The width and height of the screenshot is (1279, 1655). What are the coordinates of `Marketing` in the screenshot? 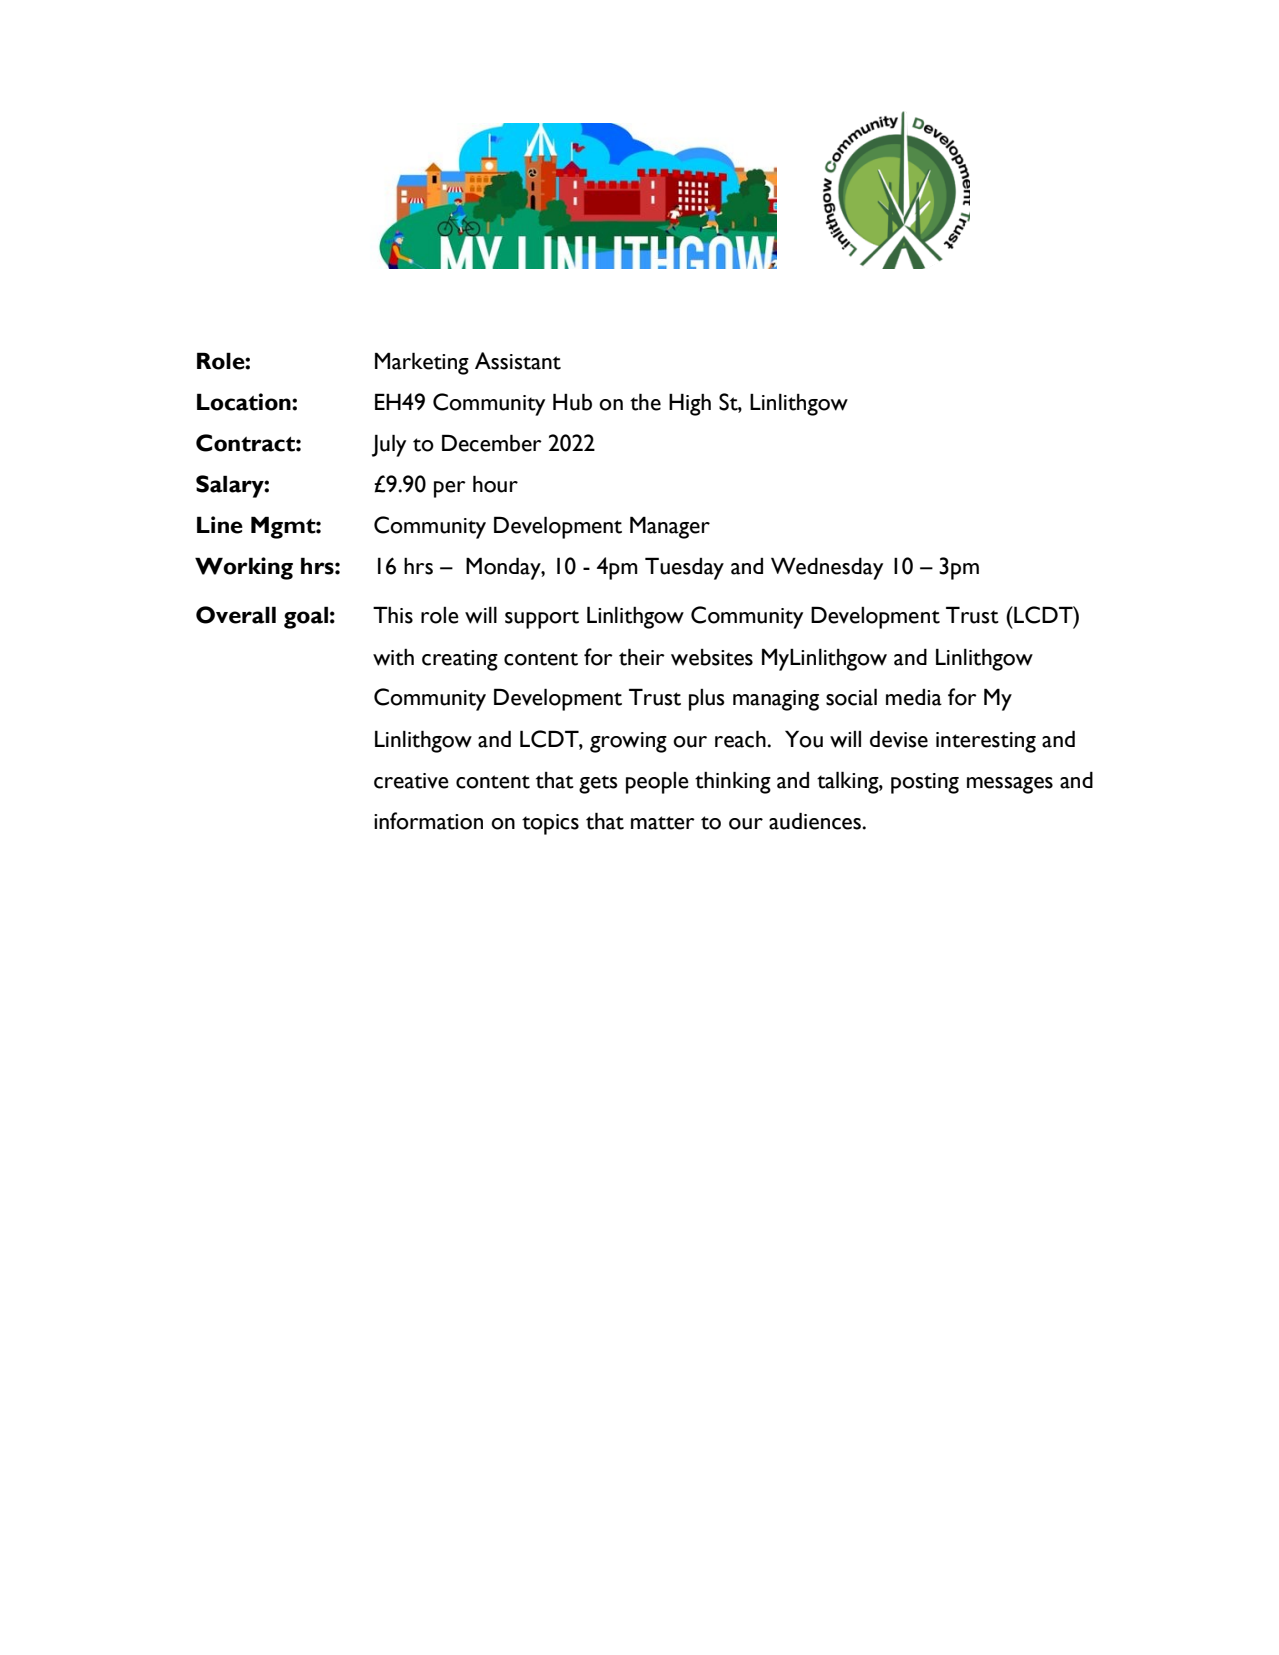 It's located at (422, 363).
